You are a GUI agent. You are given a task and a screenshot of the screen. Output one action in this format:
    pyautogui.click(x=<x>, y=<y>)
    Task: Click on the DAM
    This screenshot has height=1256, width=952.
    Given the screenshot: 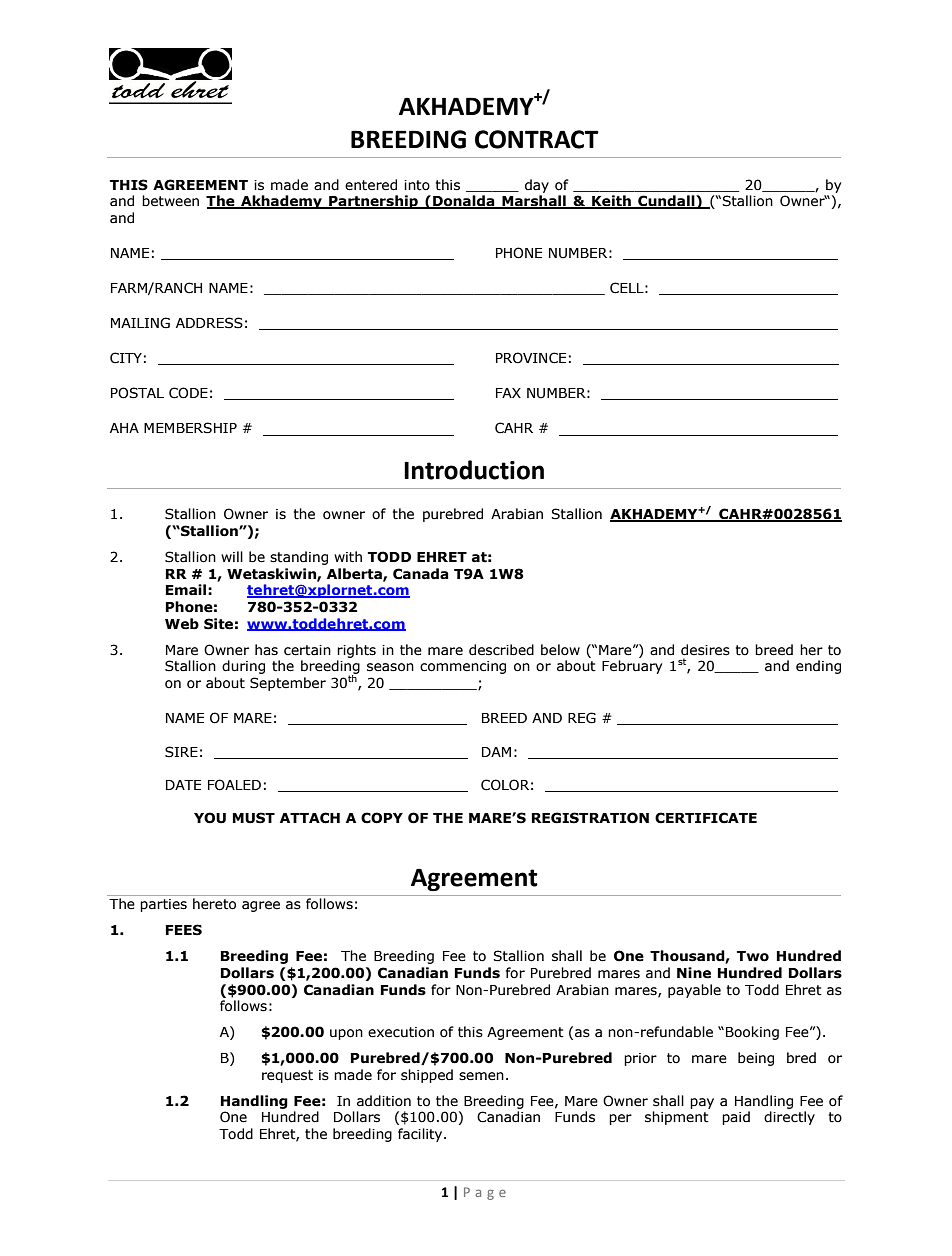 What is the action you would take?
    pyautogui.click(x=496, y=752)
